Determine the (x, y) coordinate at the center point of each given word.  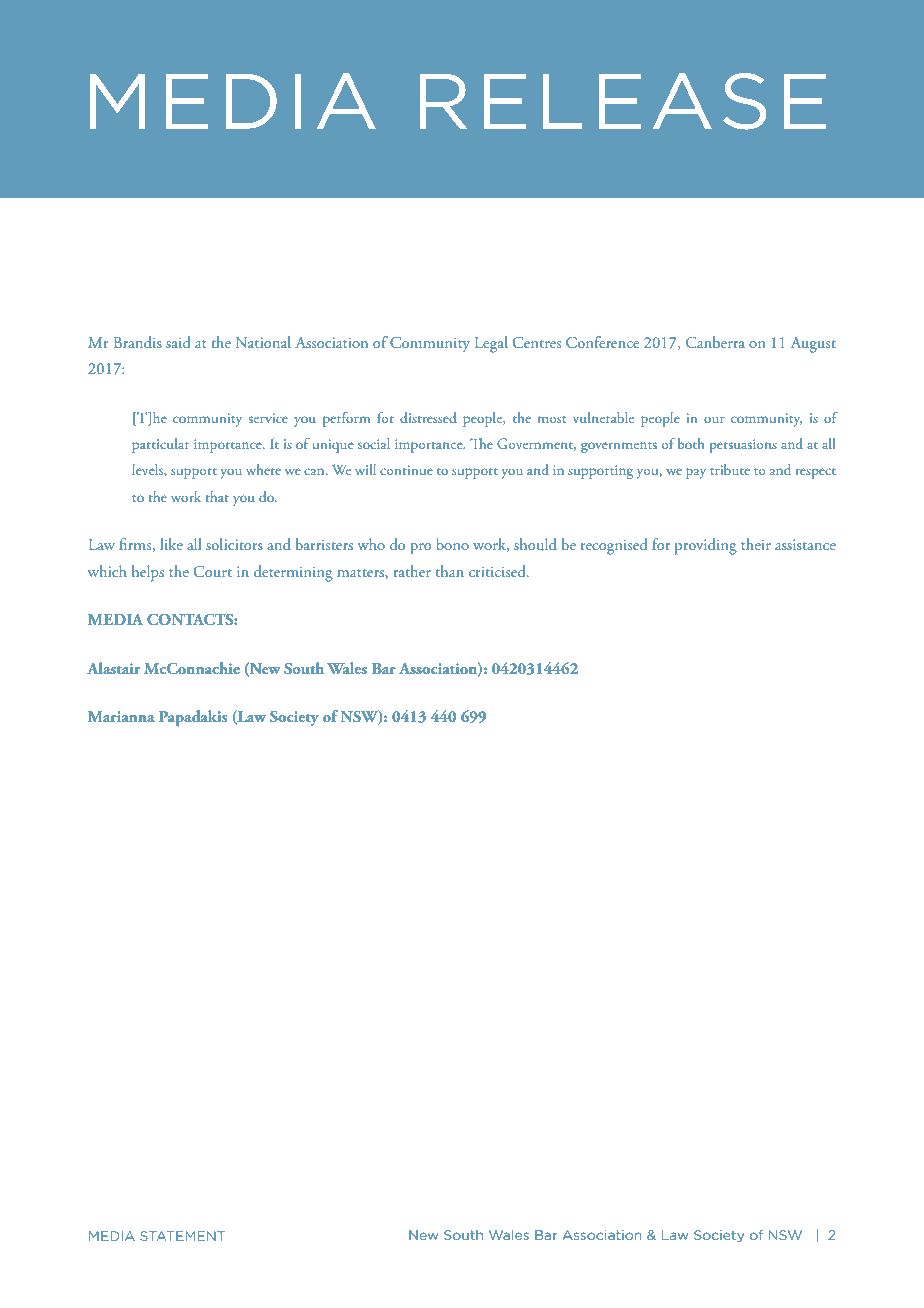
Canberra (715, 342)
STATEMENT (182, 1236)
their (756, 544)
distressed (428, 417)
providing (706, 546)
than (450, 571)
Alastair (113, 668)
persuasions (743, 446)
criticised (498, 571)
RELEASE (623, 102)
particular (161, 445)
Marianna (121, 716)
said (178, 342)
